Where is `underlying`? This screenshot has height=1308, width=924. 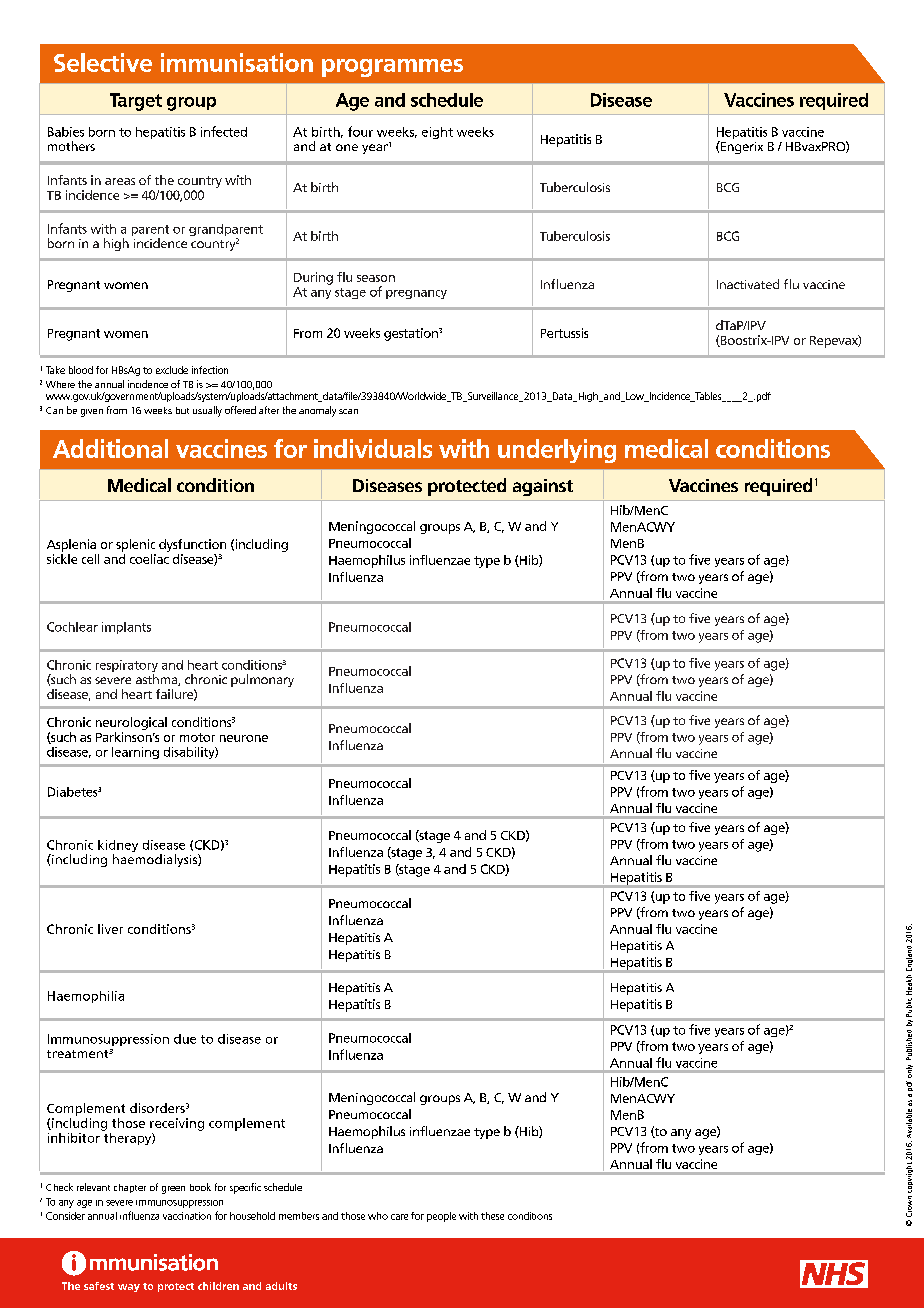
underlying is located at coordinates (557, 451).
